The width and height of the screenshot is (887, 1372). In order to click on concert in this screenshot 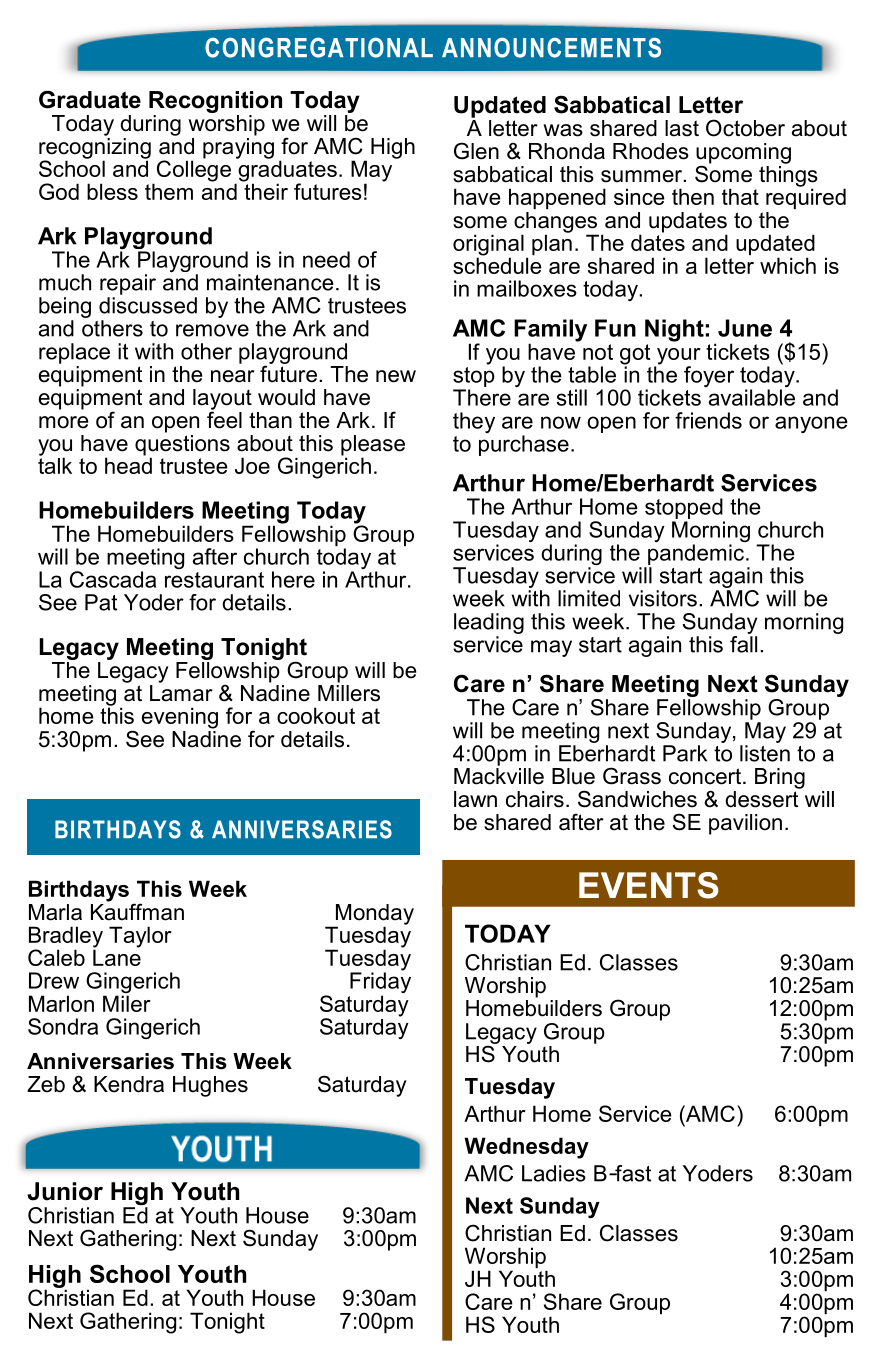, I will do `click(706, 776)`.
